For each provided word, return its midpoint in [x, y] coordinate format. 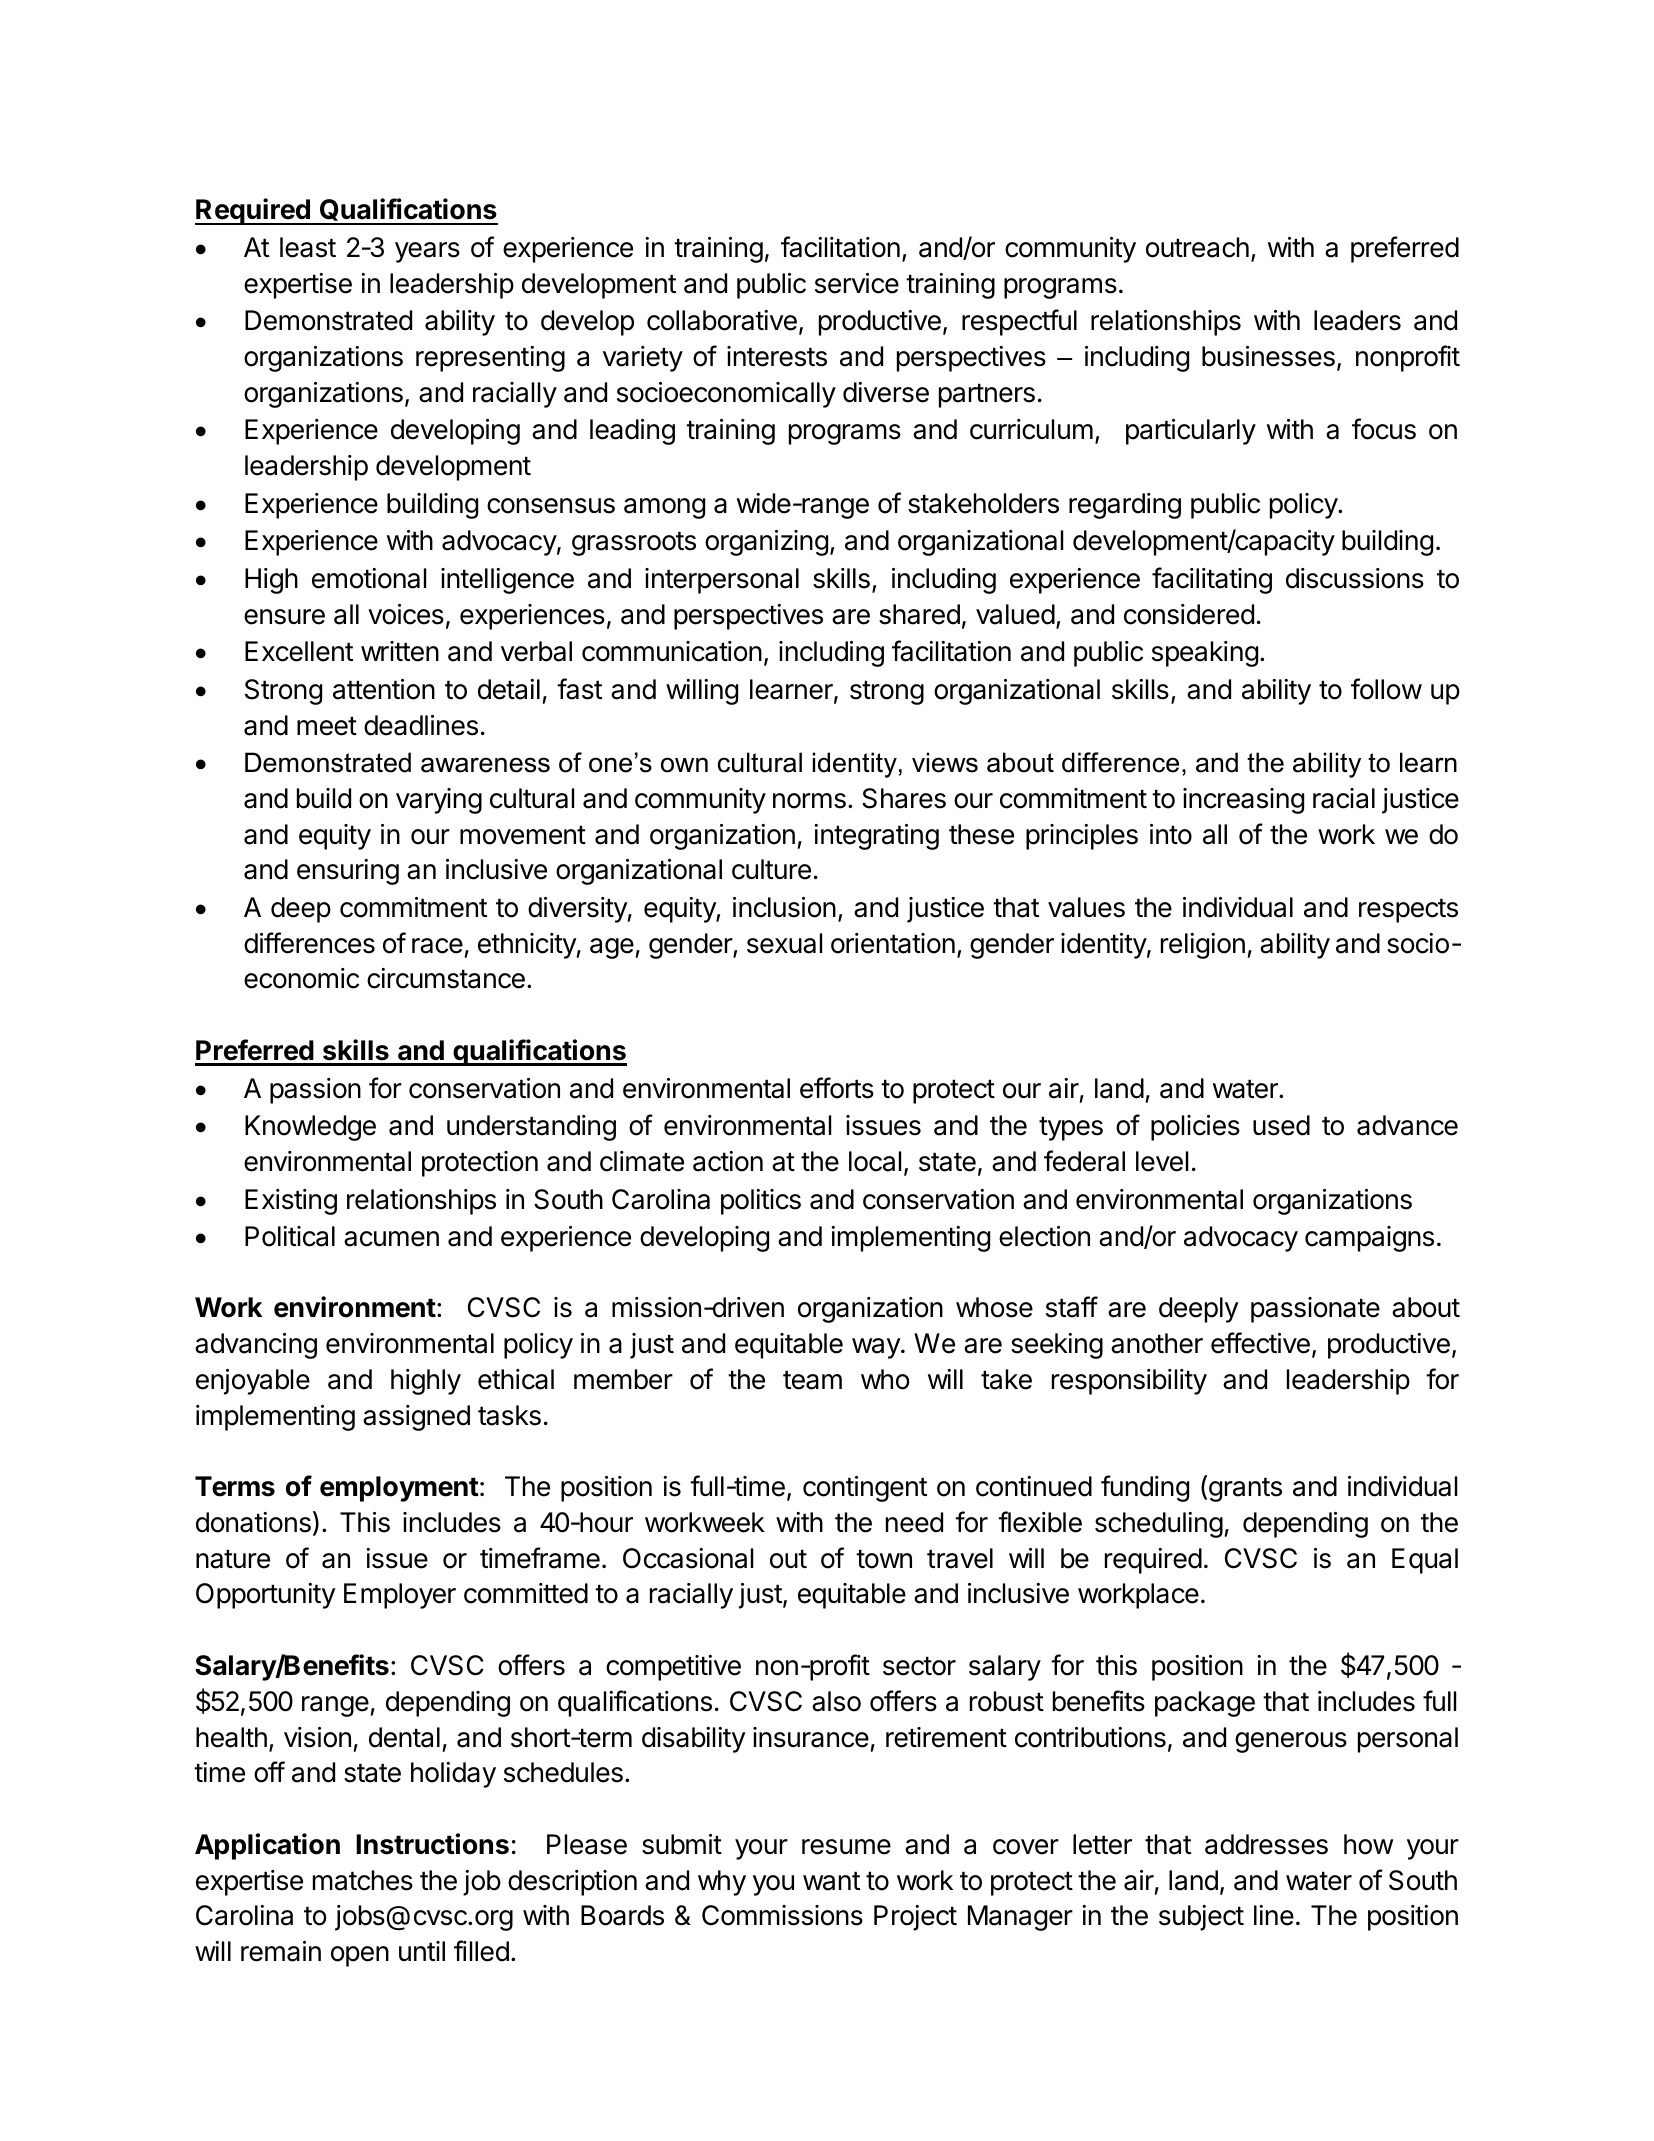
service [857, 283]
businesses [1268, 356]
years [427, 252]
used [1281, 1125]
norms [809, 801]
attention [384, 689]
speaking [1205, 654]
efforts [837, 1088]
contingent [865, 1489]
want [831, 1881]
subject [1201, 1918]
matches [363, 1880]
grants [1245, 1489]
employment [399, 1489]
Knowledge [310, 1128]
